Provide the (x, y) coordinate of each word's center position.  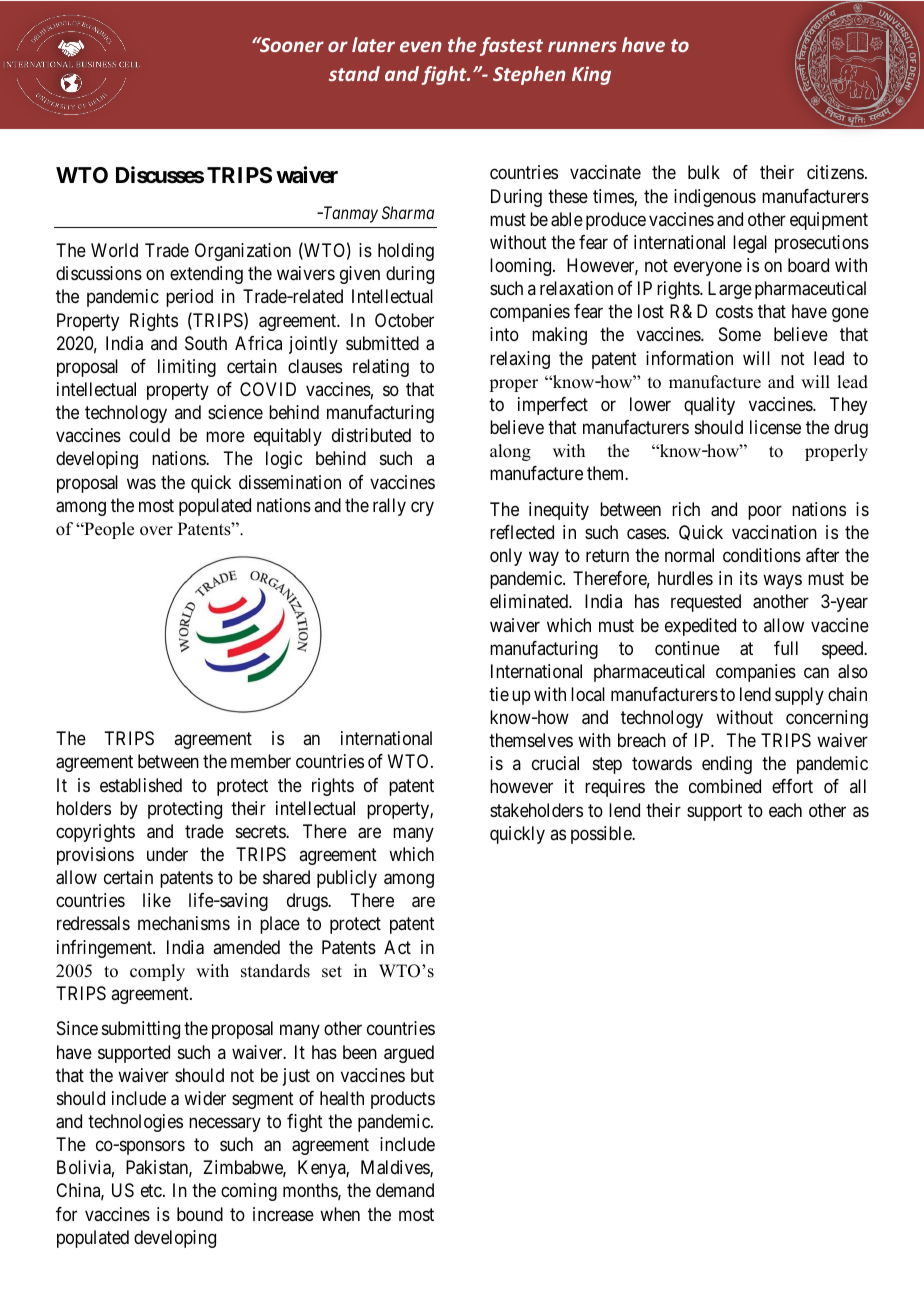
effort (792, 786)
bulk (704, 172)
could (149, 435)
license (775, 427)
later (373, 44)
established (141, 785)
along (510, 452)
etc (152, 1191)
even (421, 46)
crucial (555, 763)
